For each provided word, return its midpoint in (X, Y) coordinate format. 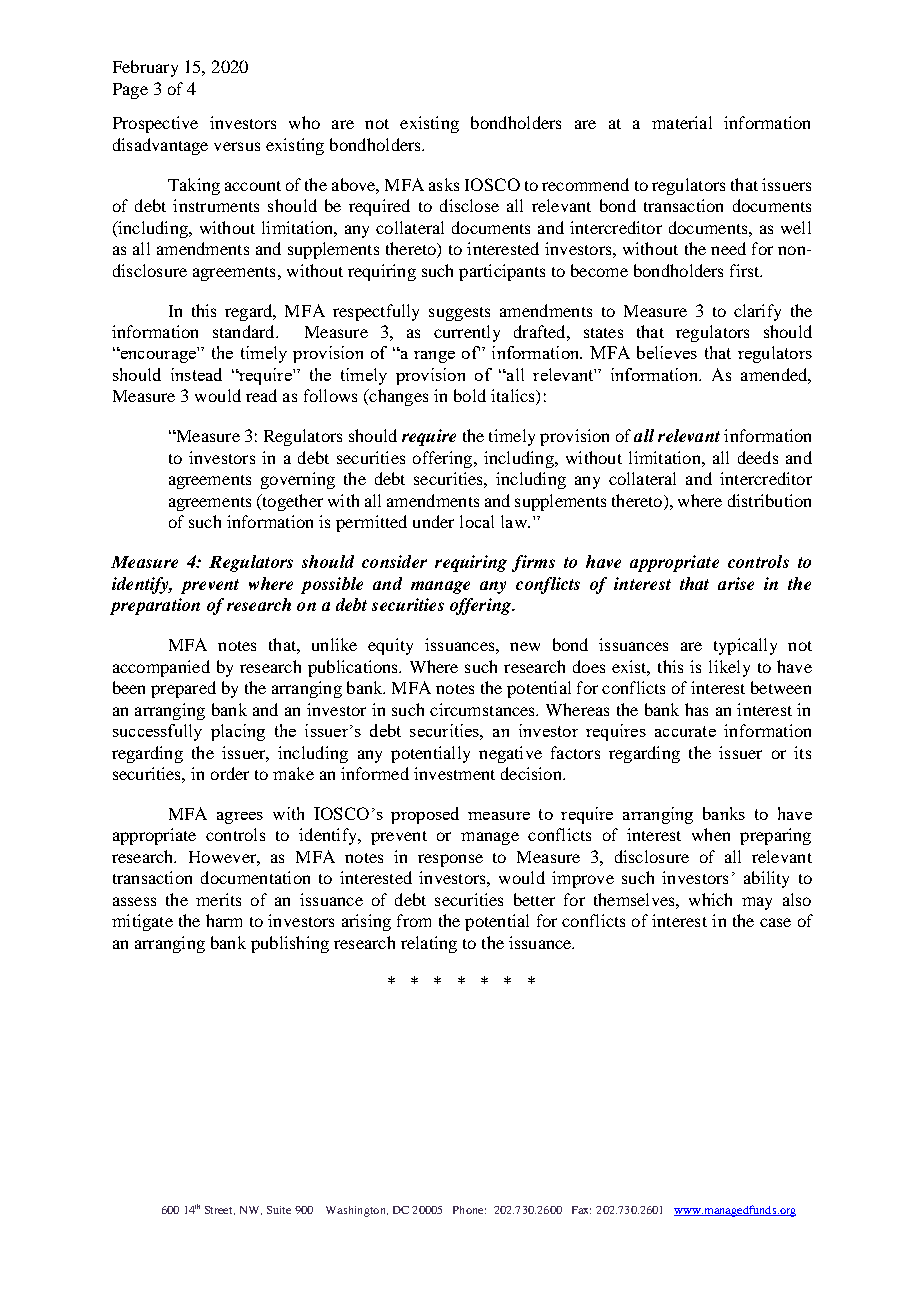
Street (220, 1210)
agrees (240, 818)
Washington (357, 1211)
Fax (581, 1210)
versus (237, 146)
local (477, 521)
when (711, 834)
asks (444, 184)
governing (298, 480)
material (682, 122)
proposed (425, 815)
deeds (758, 457)
